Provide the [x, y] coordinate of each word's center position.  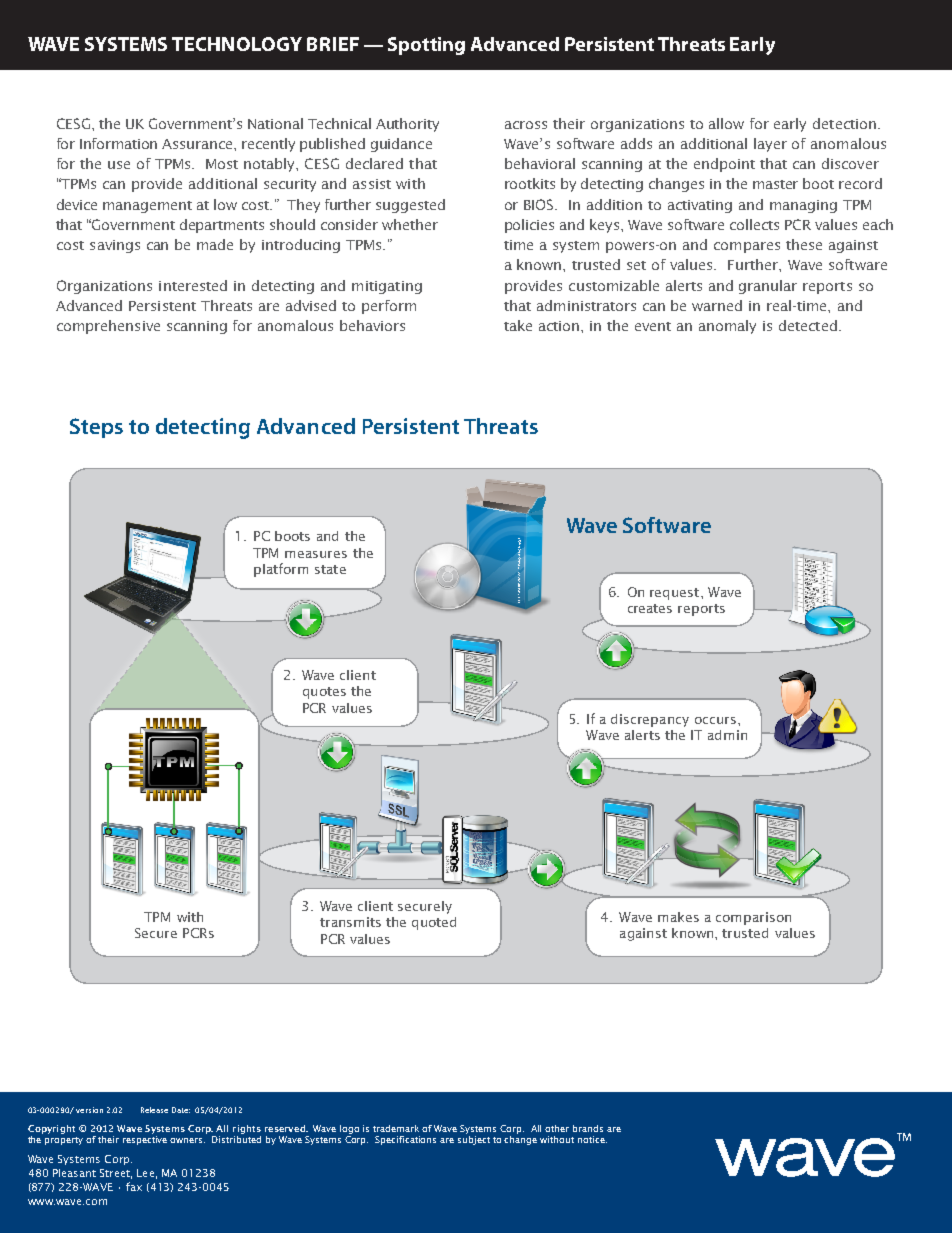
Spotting [426, 46]
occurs [715, 720]
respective [145, 1140]
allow [726, 123]
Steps [96, 428]
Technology [237, 44]
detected [808, 325]
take [518, 325]
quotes [324, 693]
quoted [434, 923]
